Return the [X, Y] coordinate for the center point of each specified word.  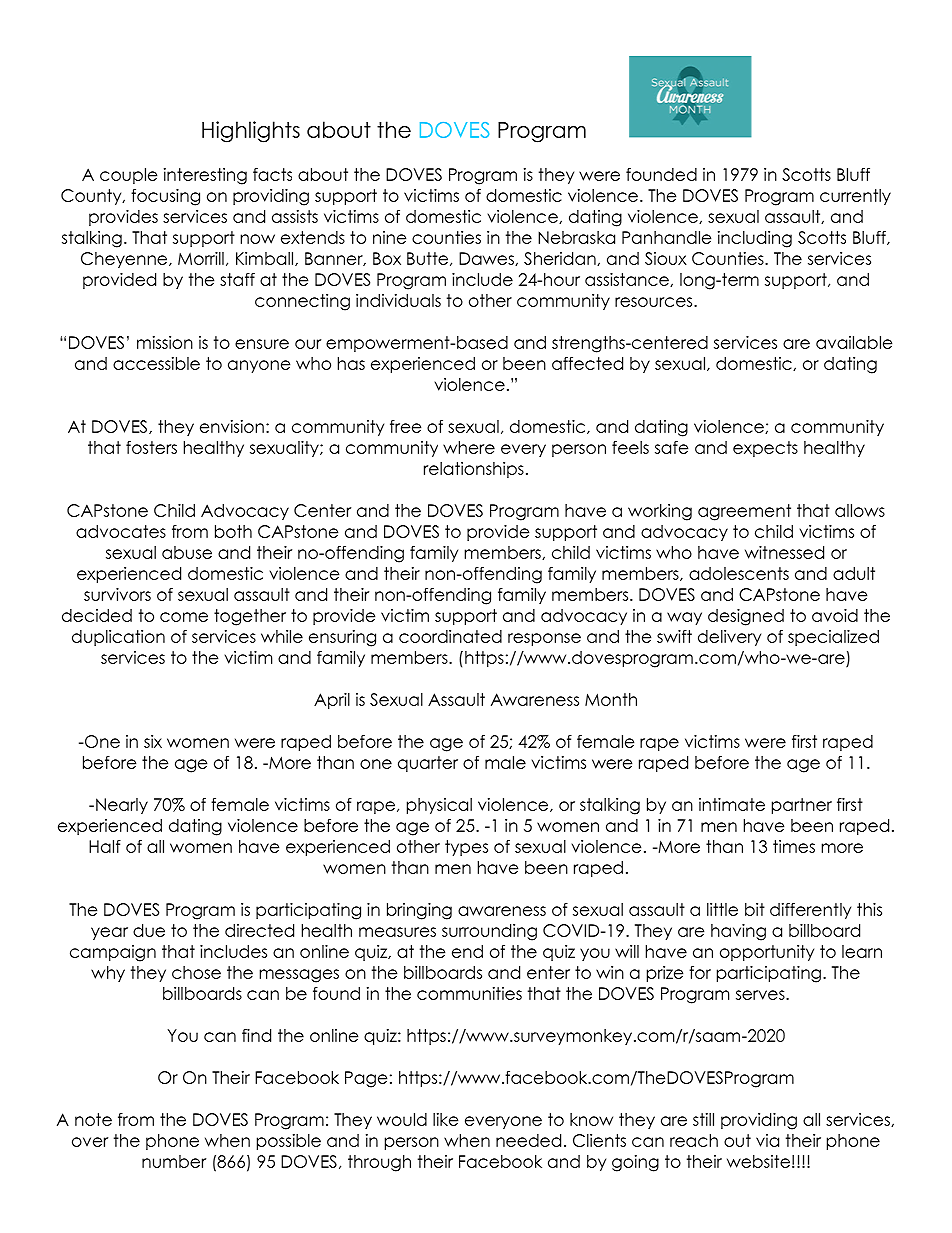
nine [389, 237]
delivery [729, 638]
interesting [205, 176]
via [767, 1140]
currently [855, 197]
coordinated [450, 636]
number [174, 1161]
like [445, 1119]
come [184, 617]
